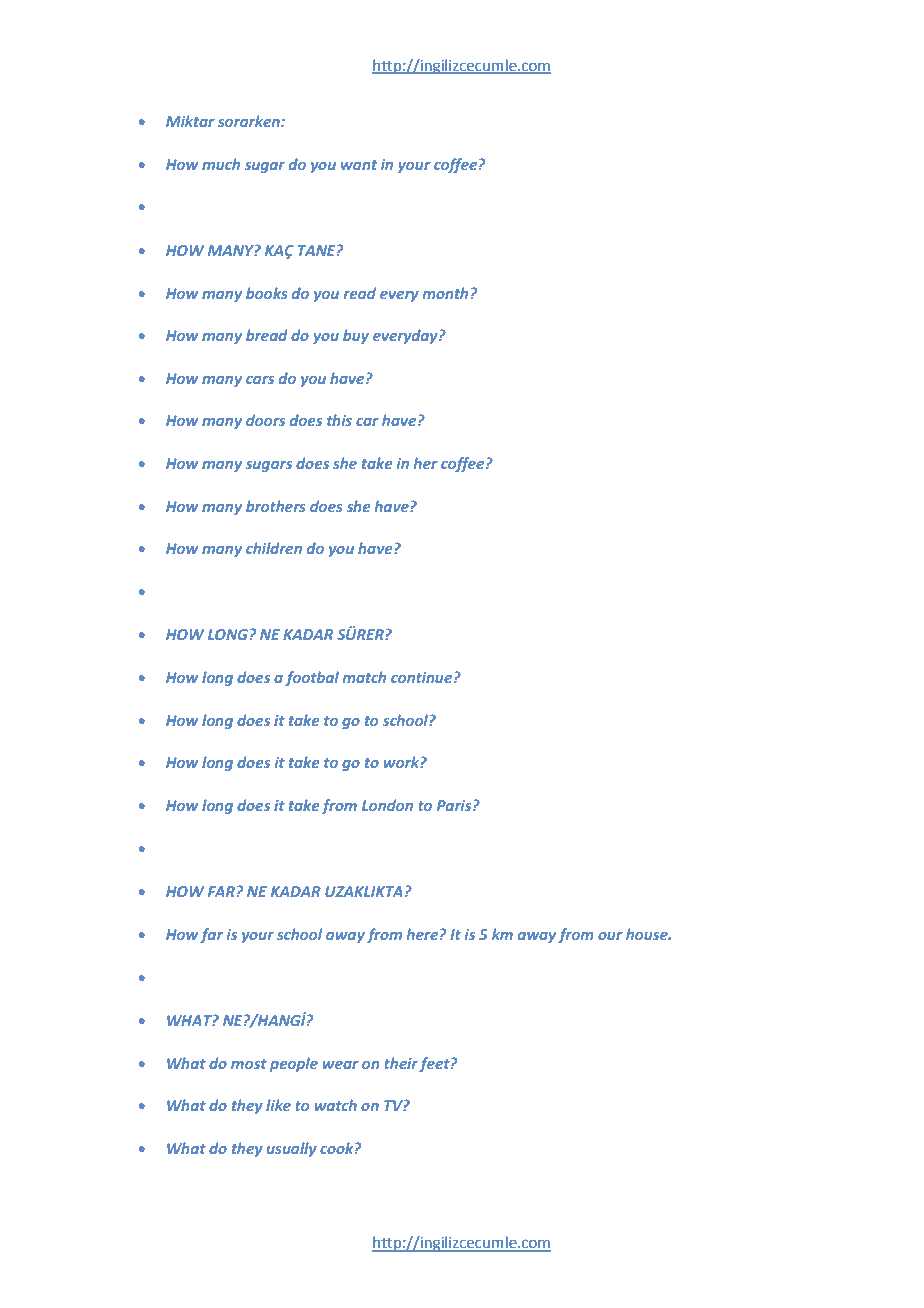 The width and height of the page is (924, 1308). What do you see at coordinates (359, 165) in the page?
I see `want` at bounding box center [359, 165].
